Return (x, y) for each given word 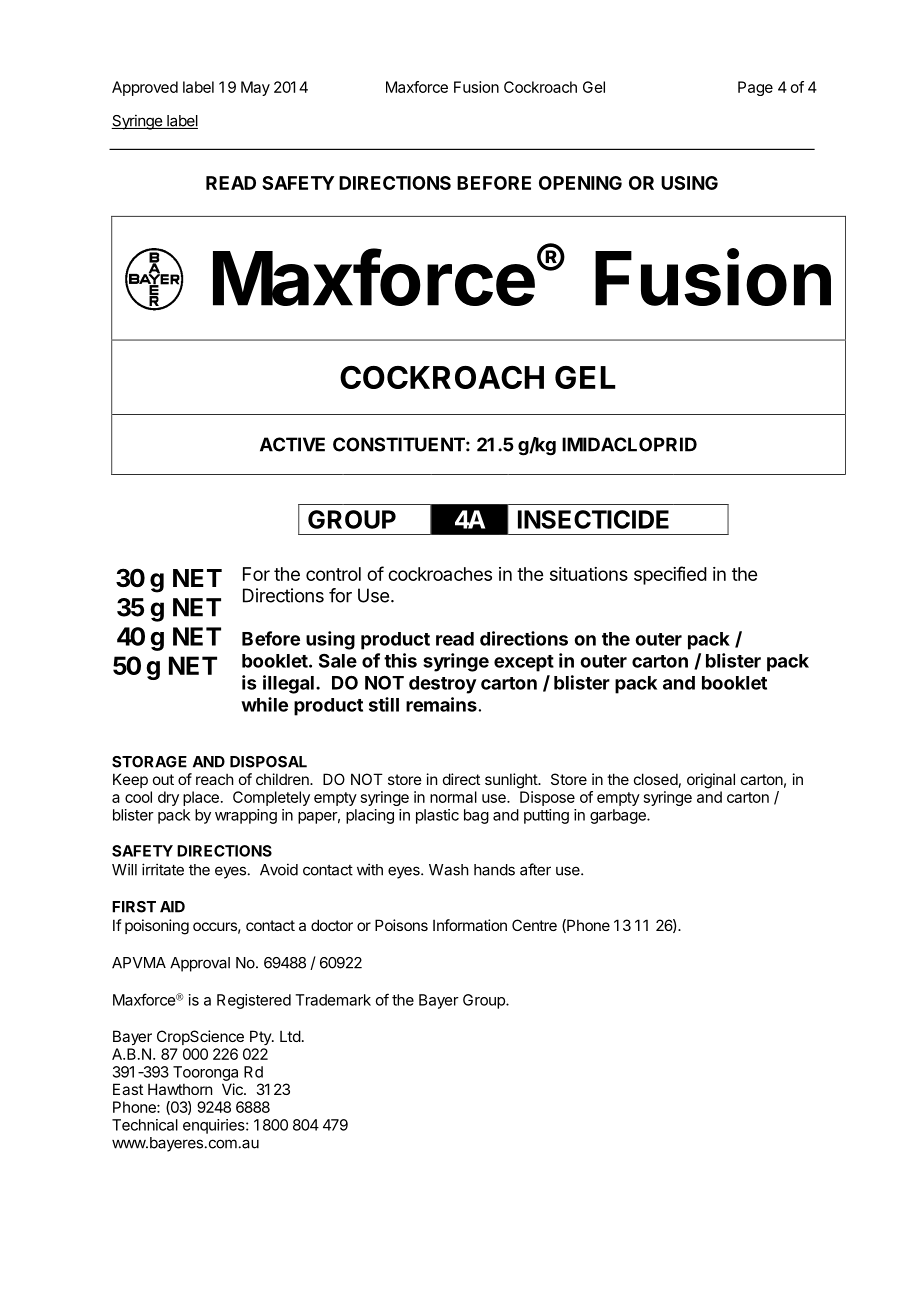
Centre (534, 925)
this (400, 660)
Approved (145, 88)
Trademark (333, 1000)
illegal (288, 684)
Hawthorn (180, 1089)
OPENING (580, 183)
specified (670, 575)
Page (755, 88)
